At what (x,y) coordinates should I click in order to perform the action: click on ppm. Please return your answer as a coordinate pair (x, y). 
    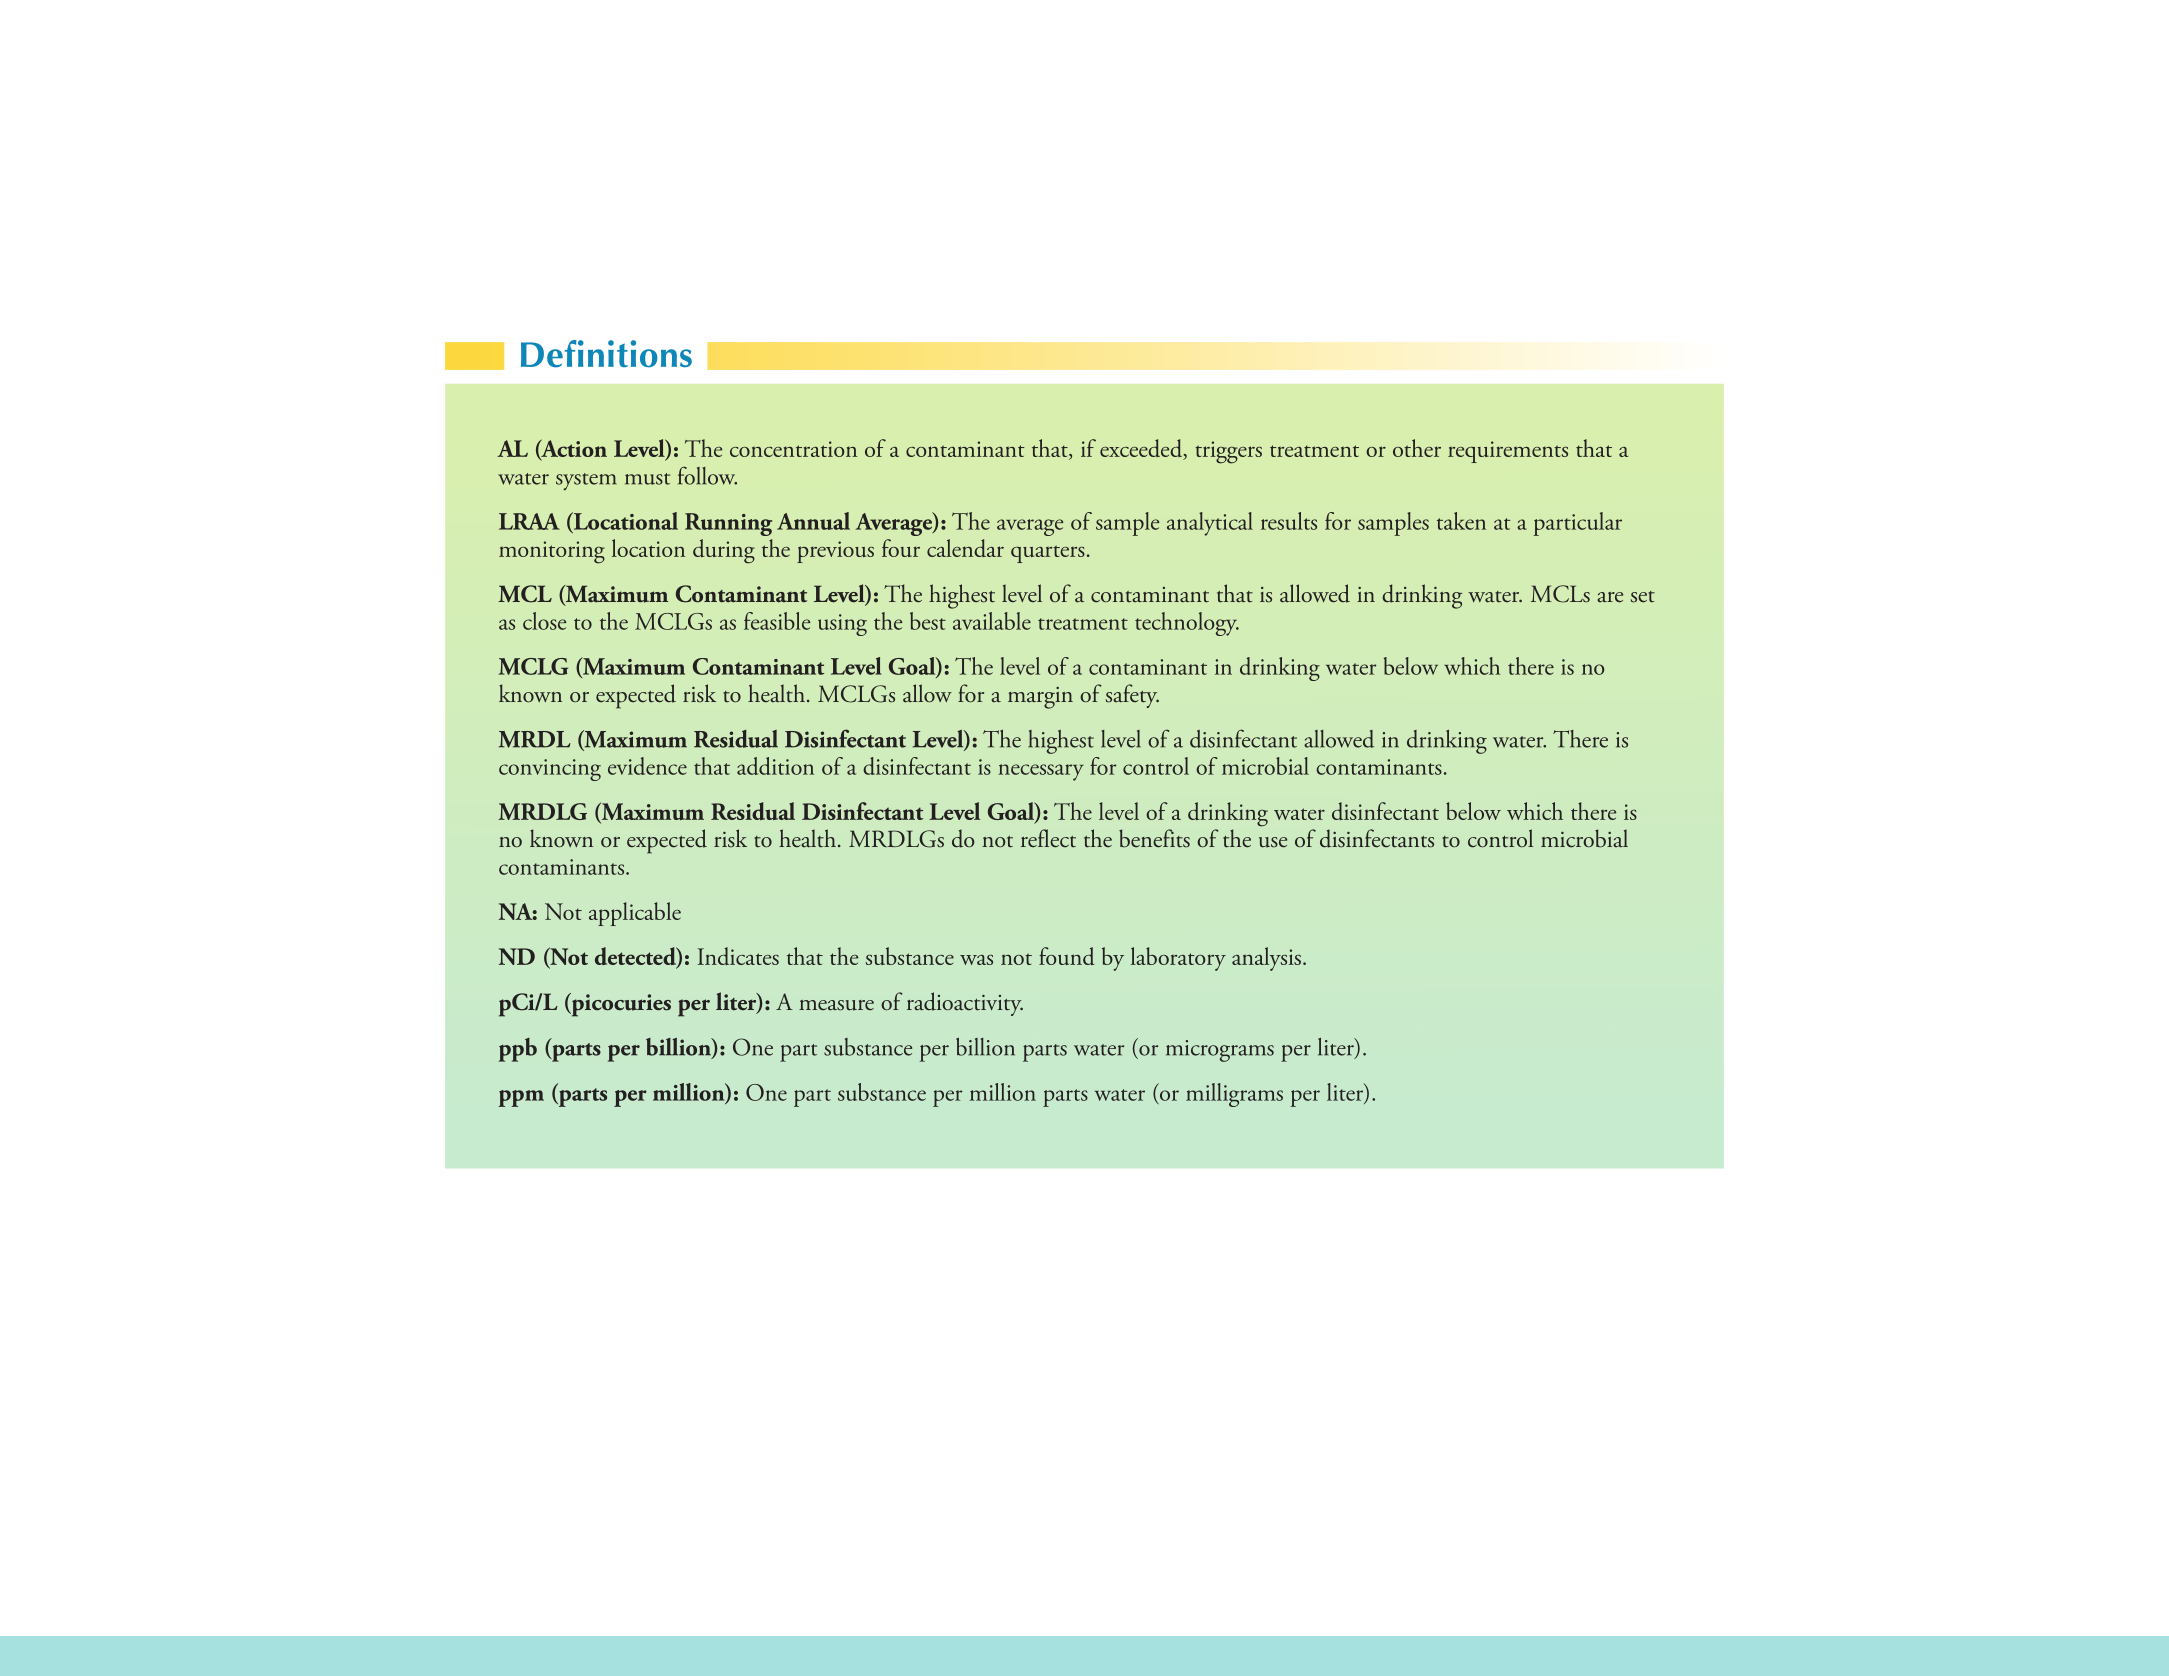
    Looking at the image, I should click on (521, 1098).
